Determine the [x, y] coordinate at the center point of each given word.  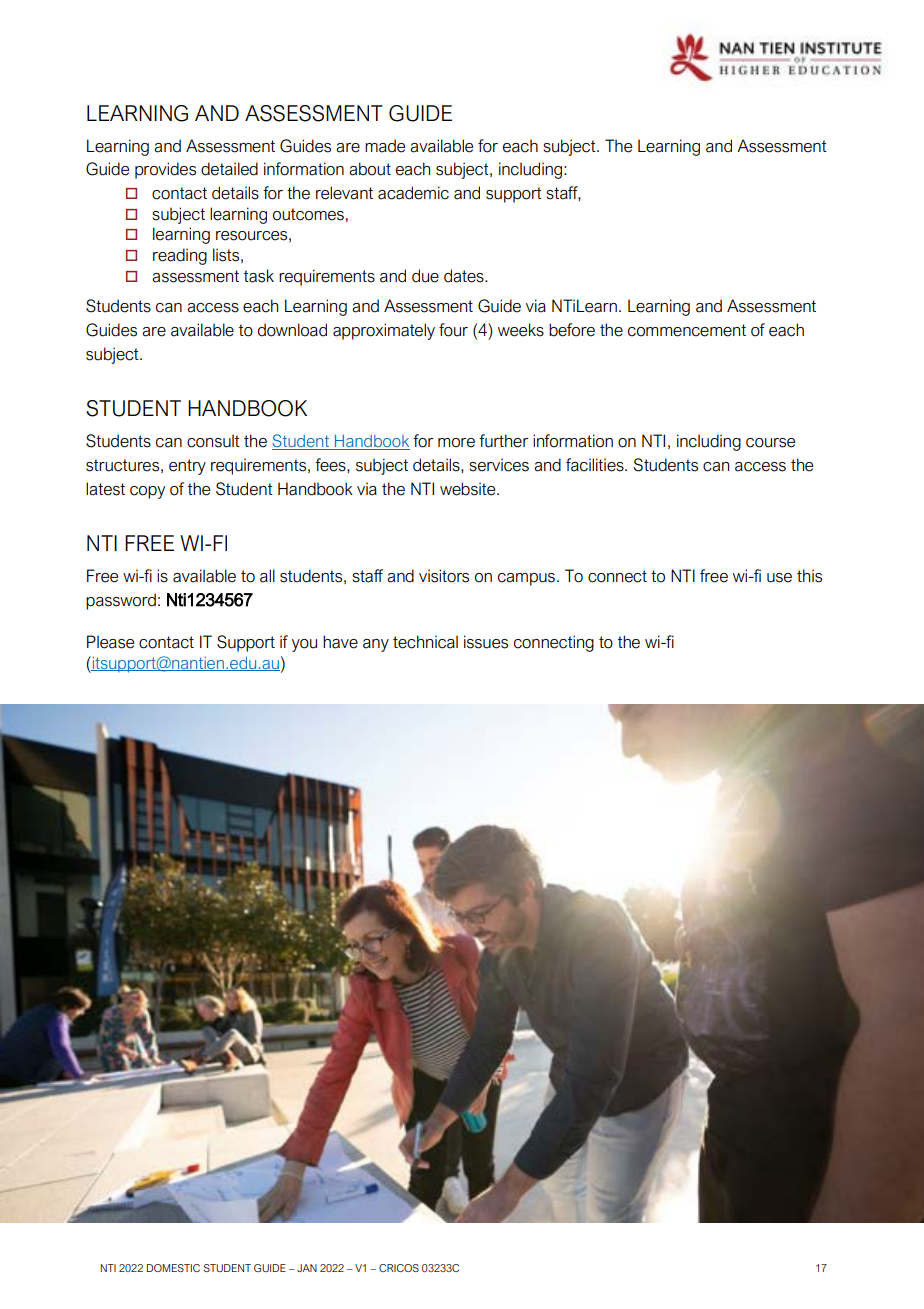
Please [110, 642]
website [469, 489]
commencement [687, 330]
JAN [307, 1268]
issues [486, 642]
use [779, 578]
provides [165, 170]
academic [413, 193]
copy [147, 492]
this [809, 576]
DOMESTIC [173, 1268]
